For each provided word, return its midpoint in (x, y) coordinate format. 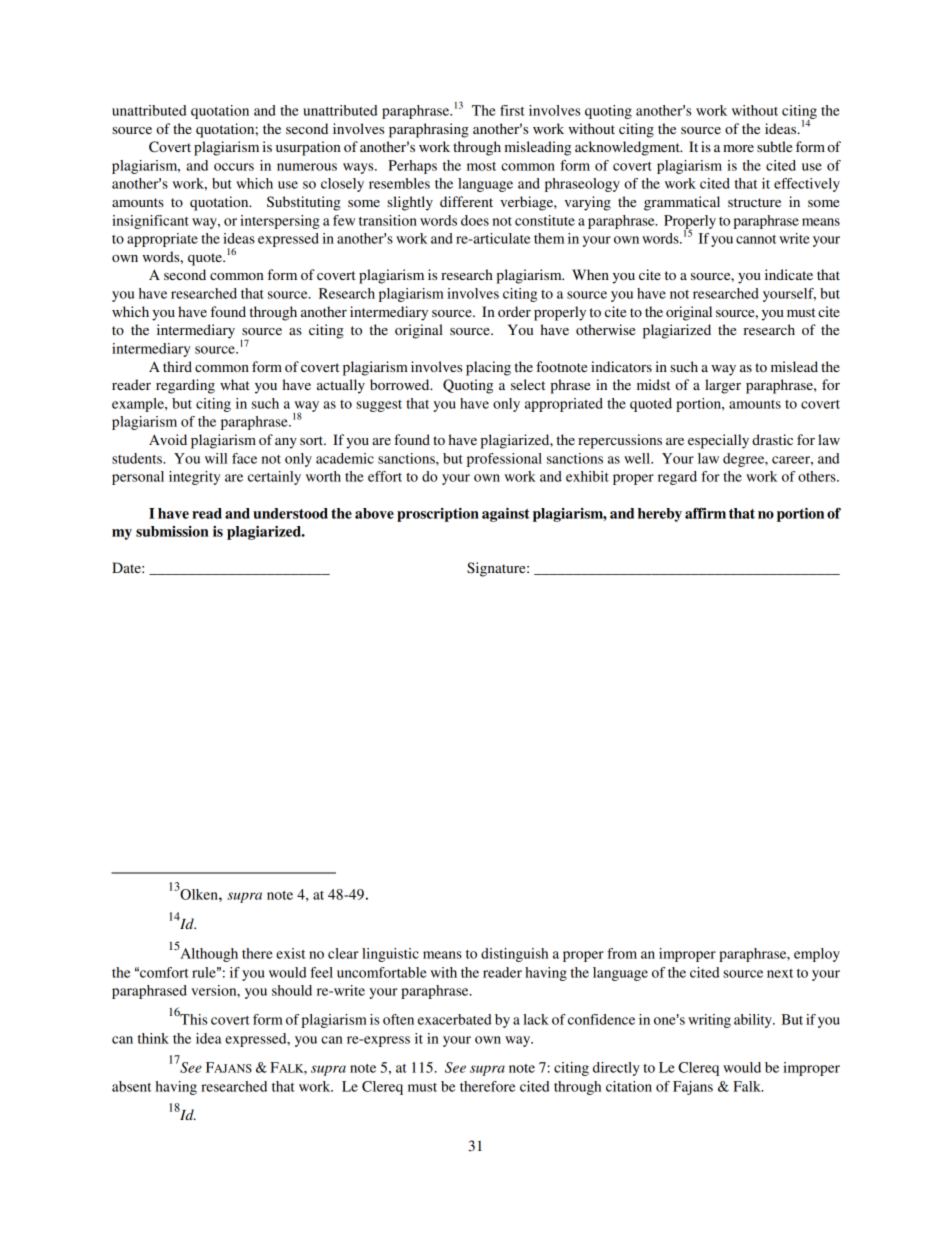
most (481, 166)
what (235, 384)
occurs (234, 167)
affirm (705, 513)
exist (290, 953)
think (153, 1038)
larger (723, 386)
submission (172, 531)
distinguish (514, 955)
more (738, 148)
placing (488, 368)
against (505, 515)
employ (817, 955)
